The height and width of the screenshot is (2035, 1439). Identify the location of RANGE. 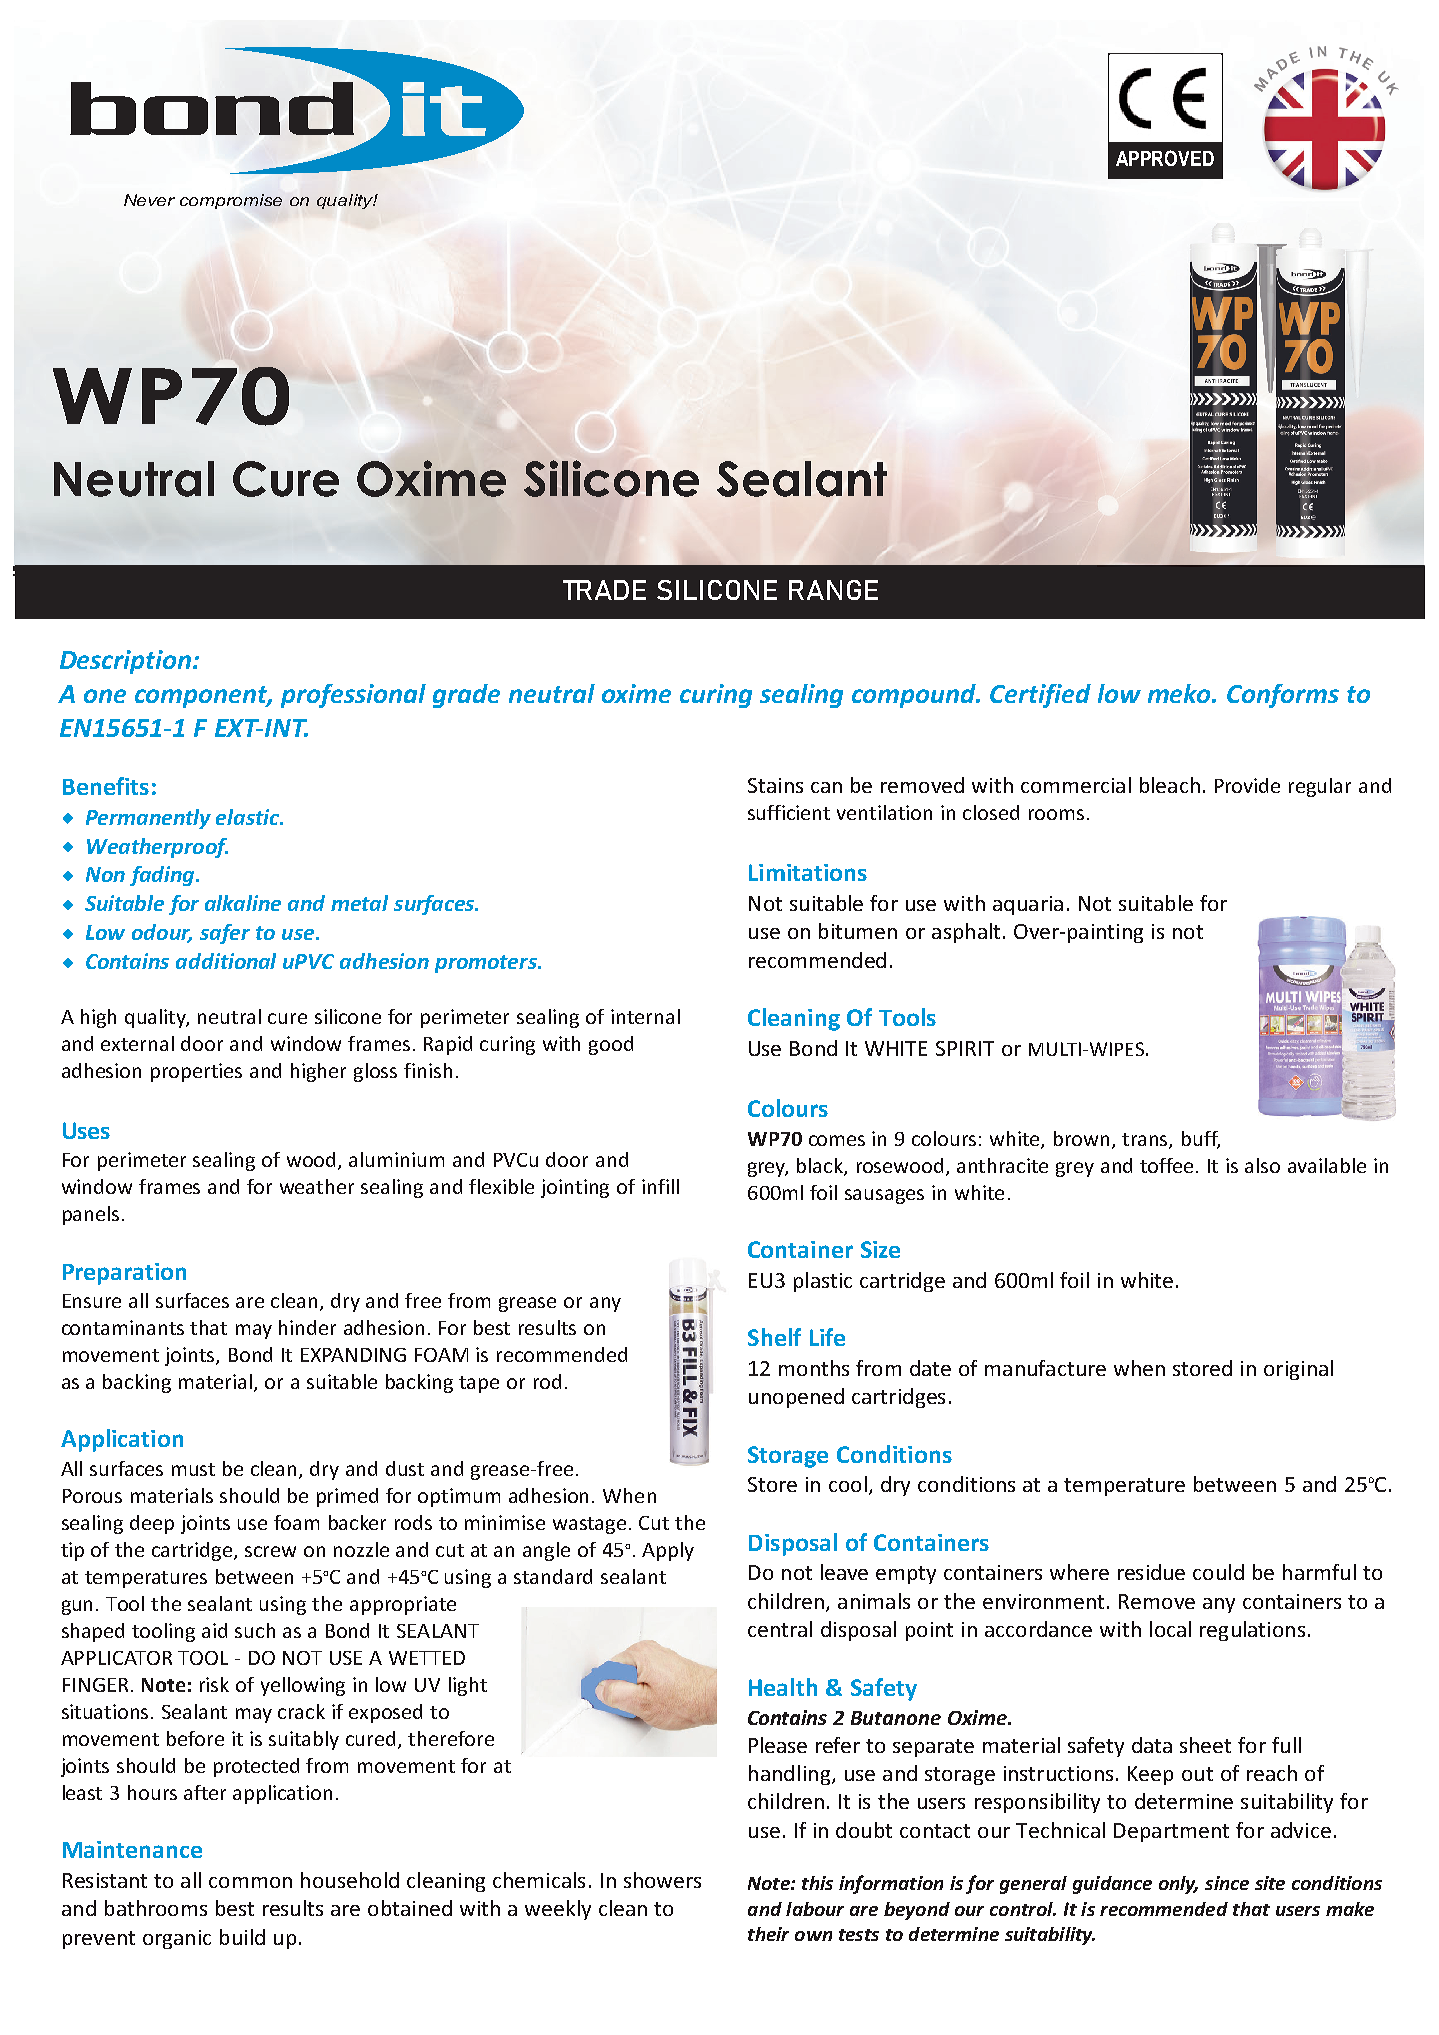
(833, 590).
